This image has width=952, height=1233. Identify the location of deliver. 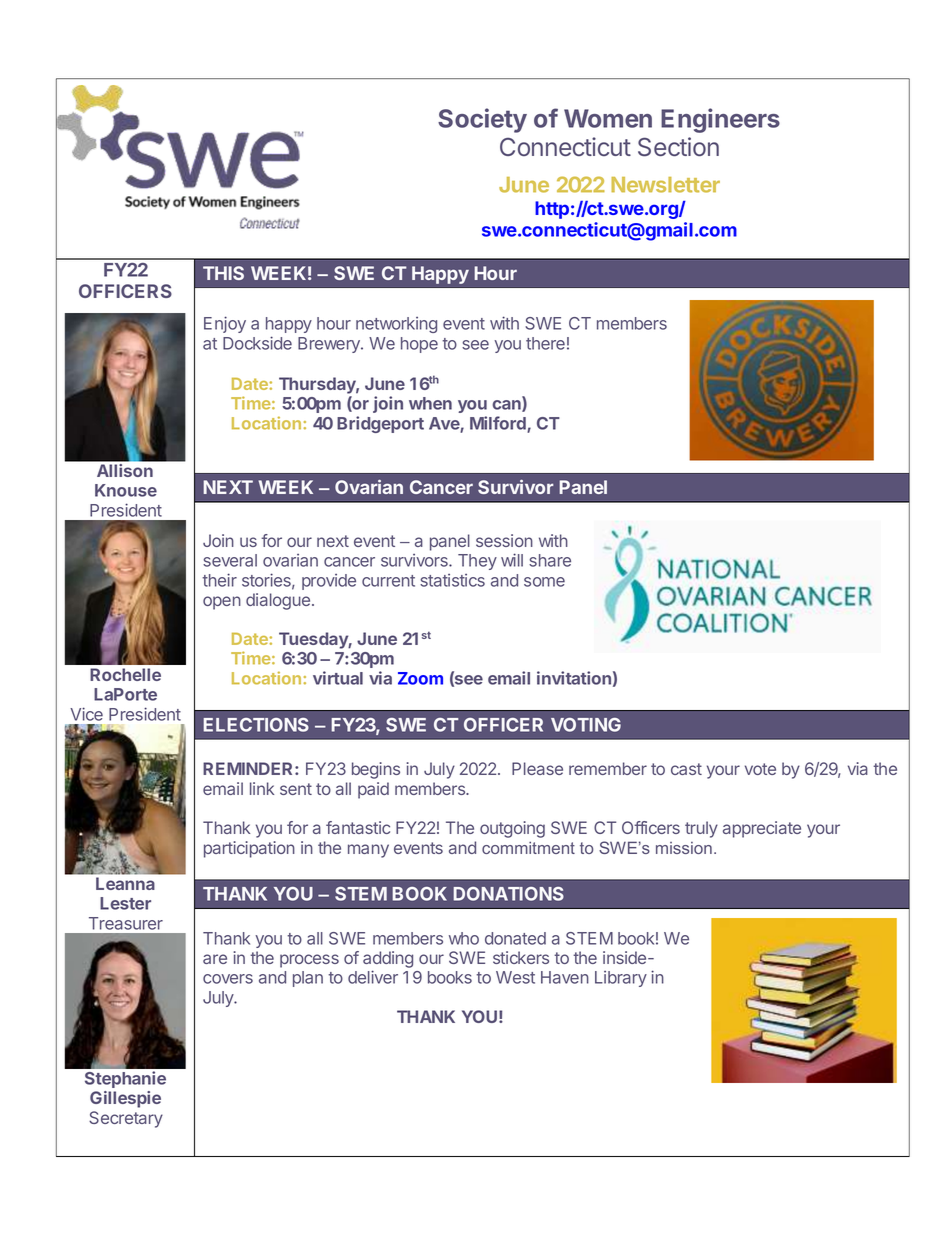
(373, 977).
